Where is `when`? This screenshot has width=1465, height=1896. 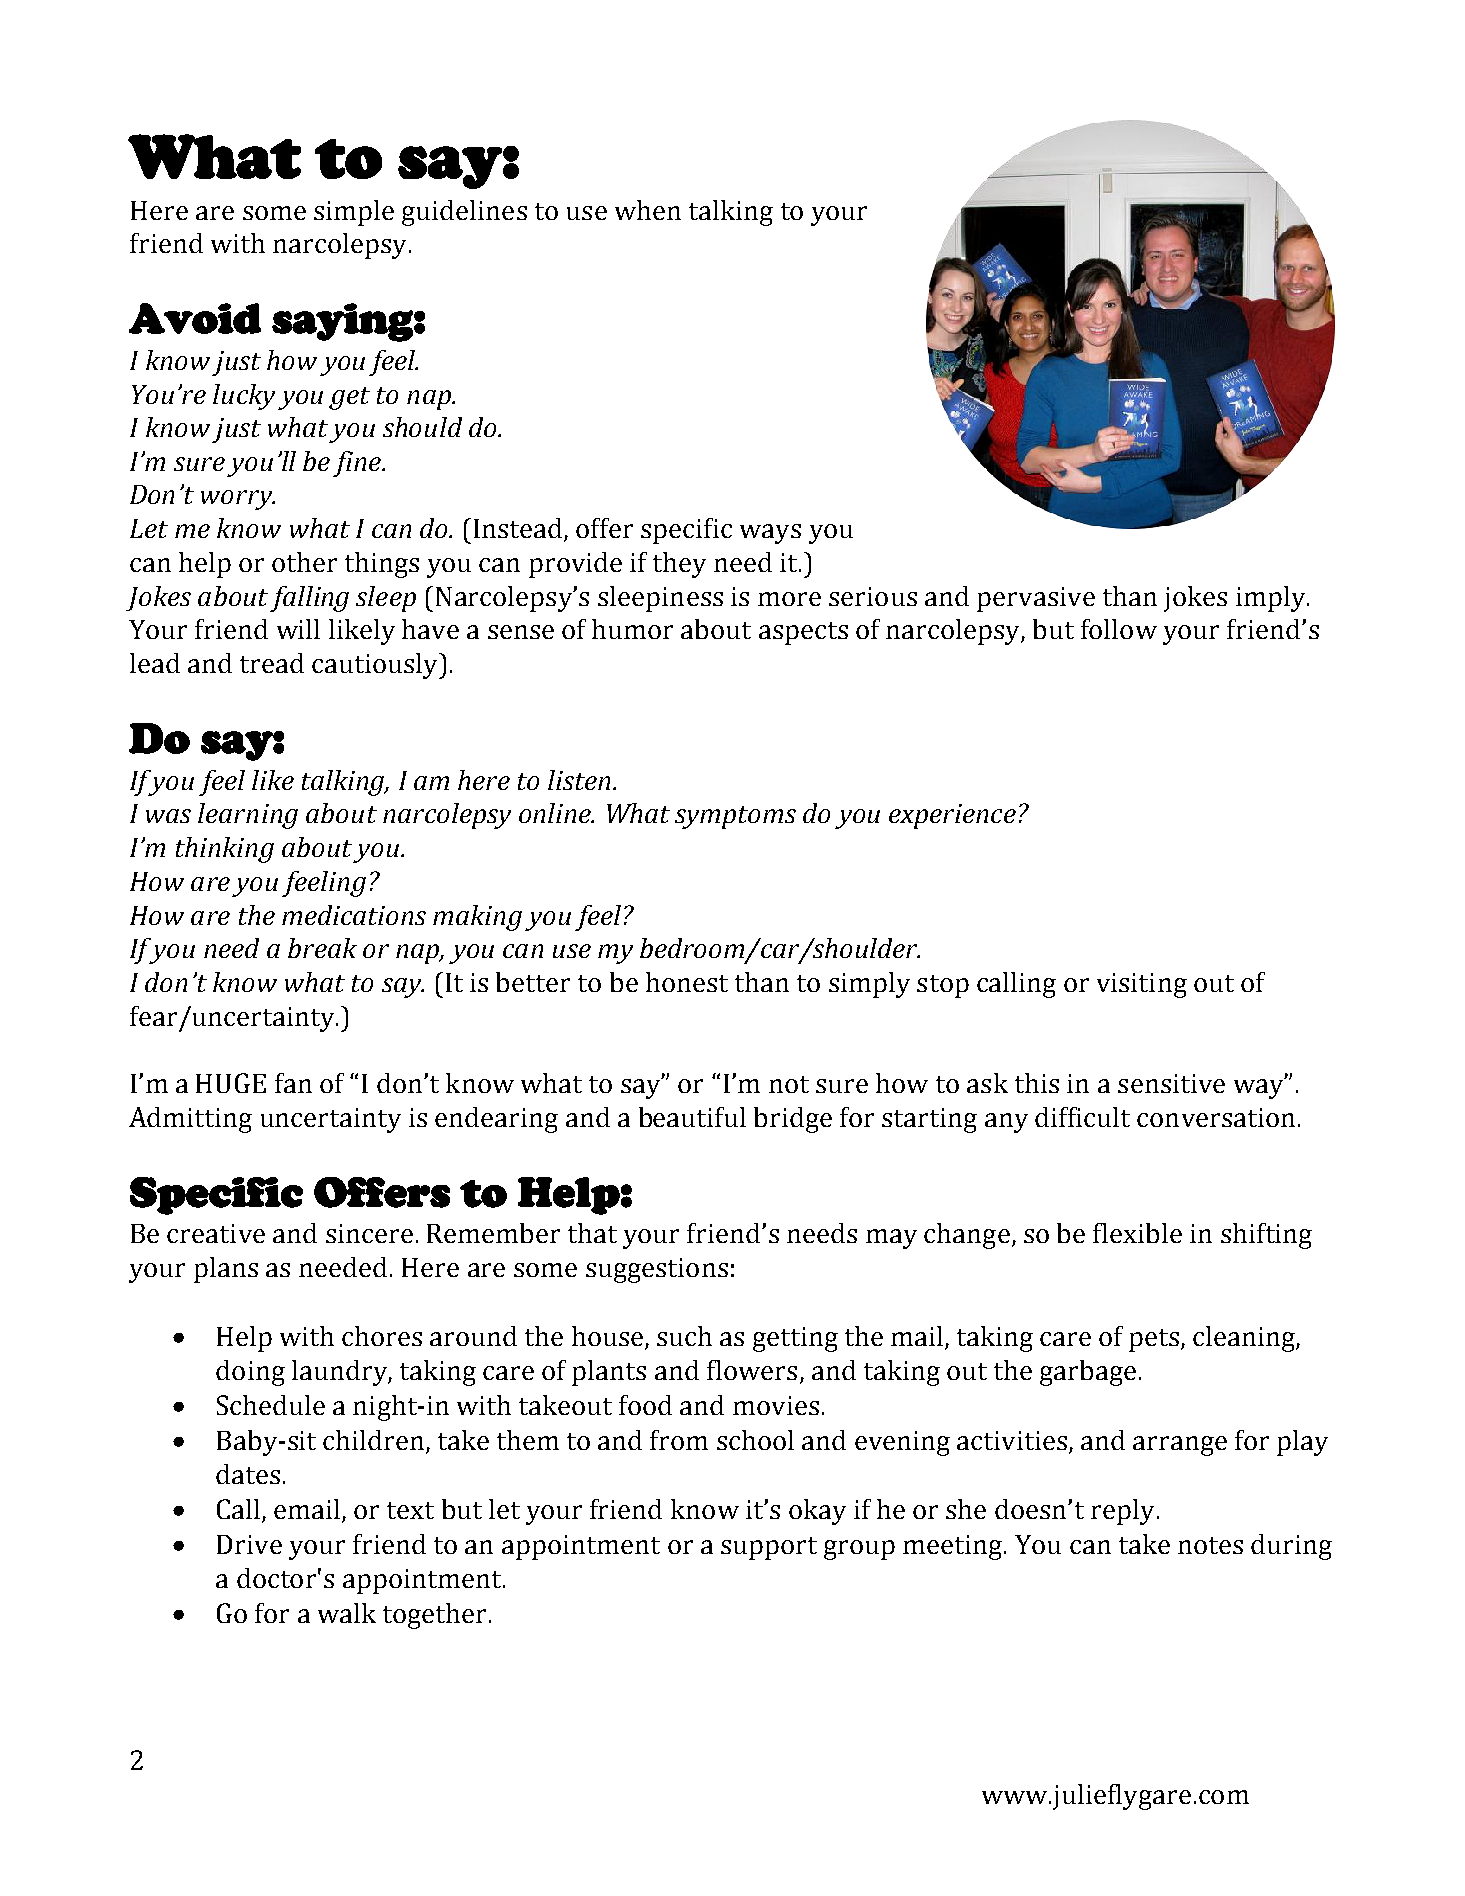
when is located at coordinates (648, 210).
